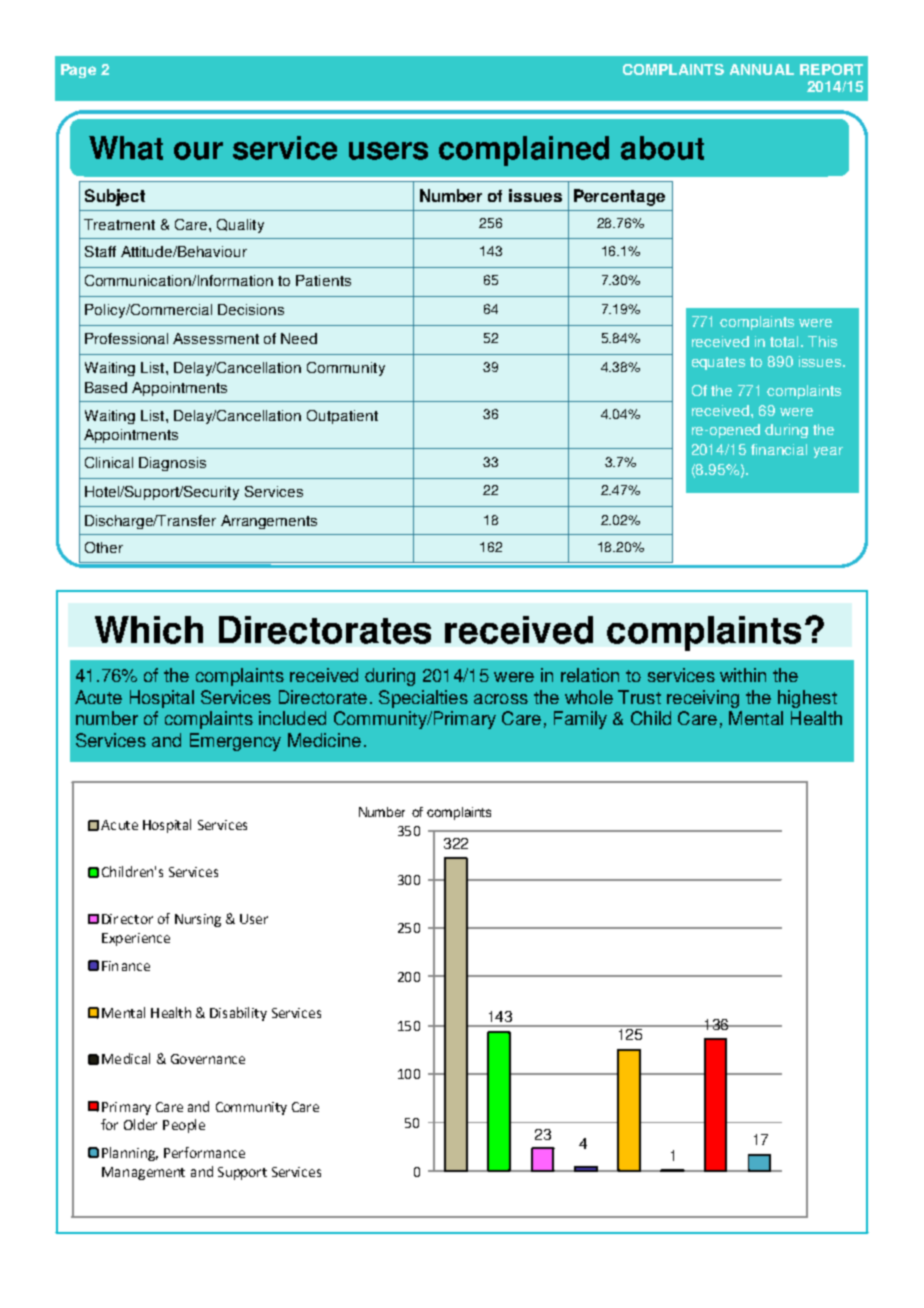  I want to click on People, so click(184, 1126).
